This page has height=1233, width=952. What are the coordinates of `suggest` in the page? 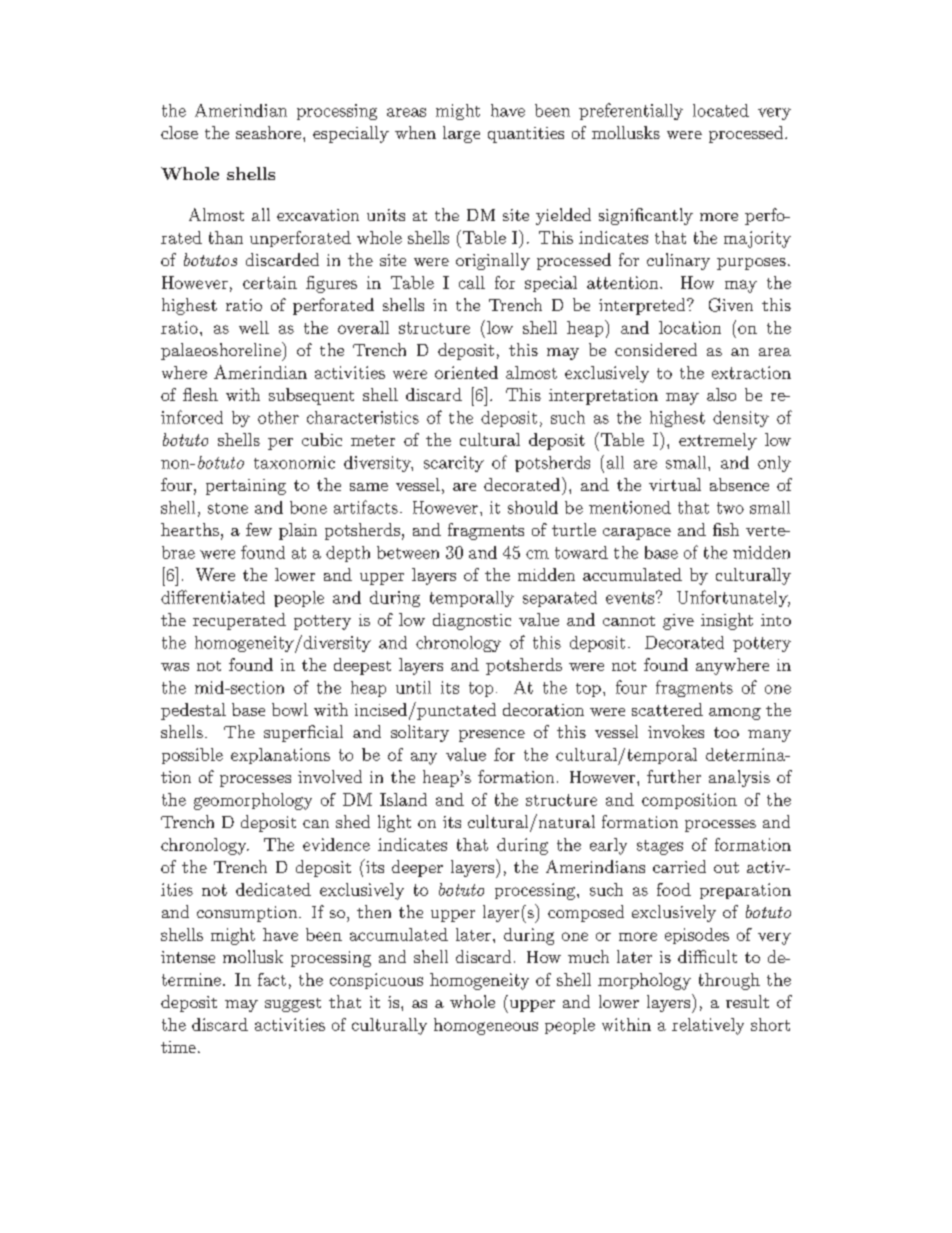 It's located at (293, 1005).
